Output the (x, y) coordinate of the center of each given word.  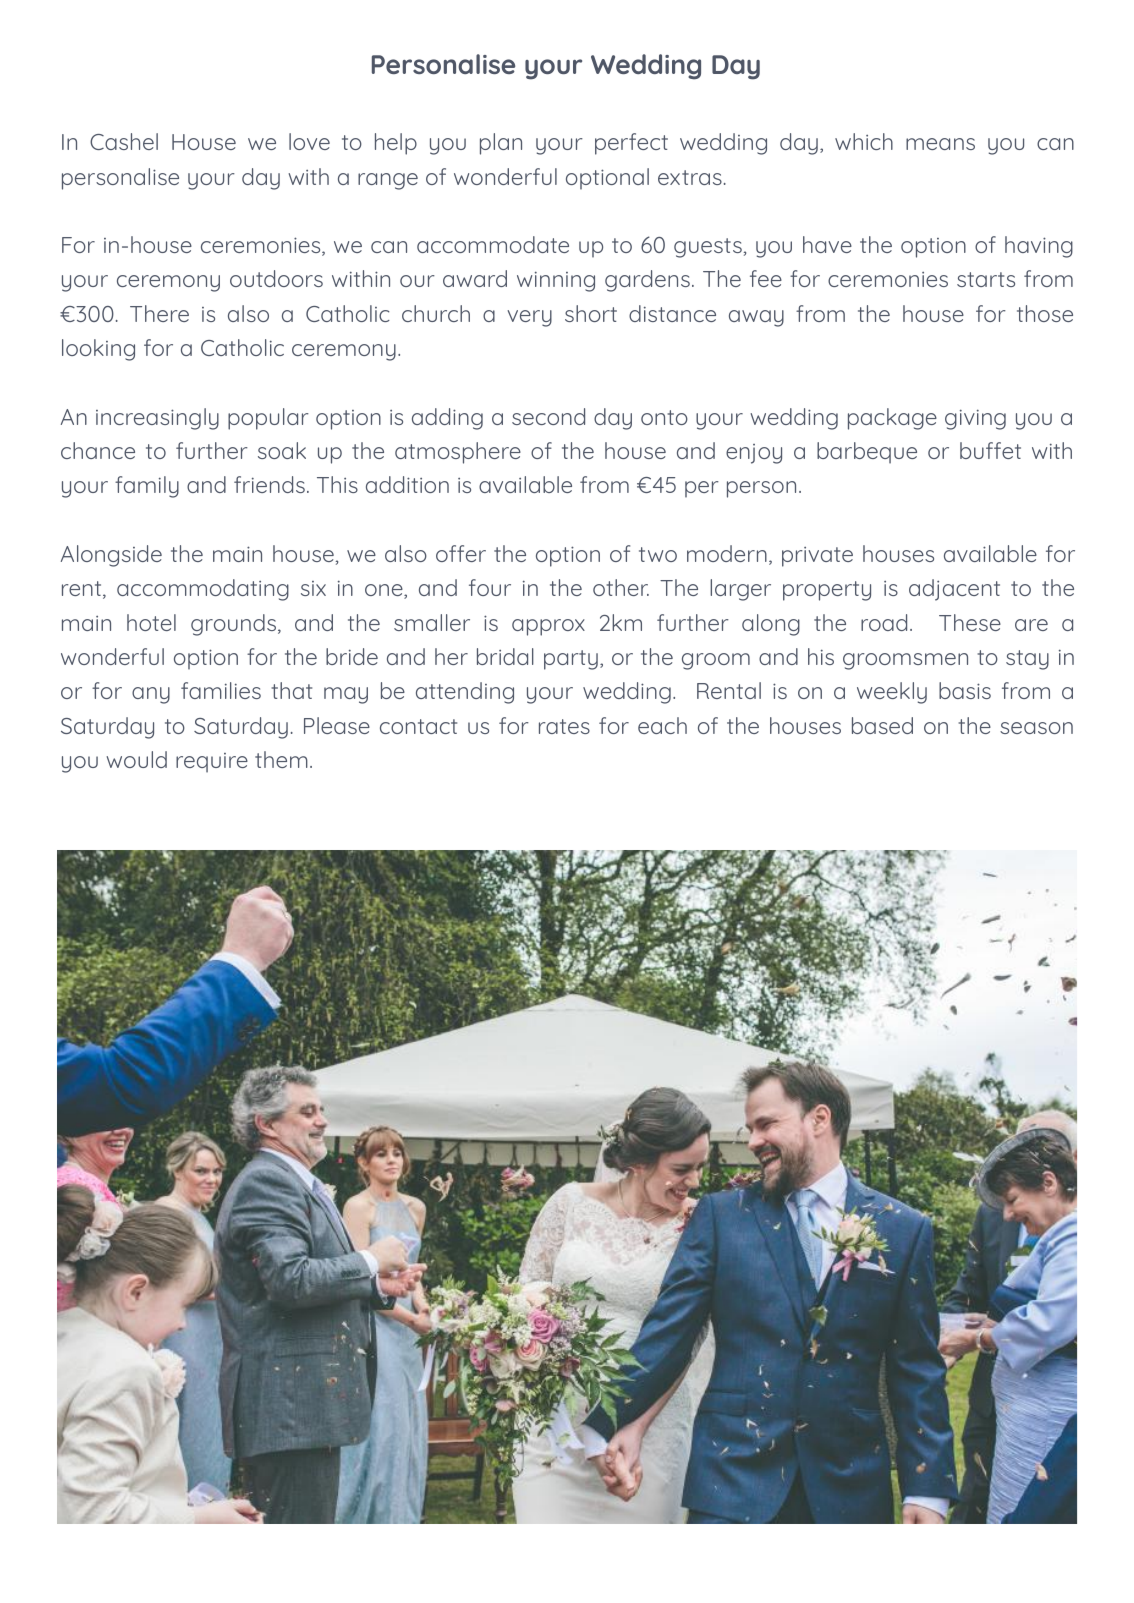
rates (564, 726)
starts (986, 279)
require (212, 763)
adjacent (954, 590)
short (591, 313)
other (621, 587)
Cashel (124, 141)
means (940, 144)
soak (282, 450)
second (548, 416)
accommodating (203, 590)
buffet (990, 450)
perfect (631, 144)
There (159, 313)
